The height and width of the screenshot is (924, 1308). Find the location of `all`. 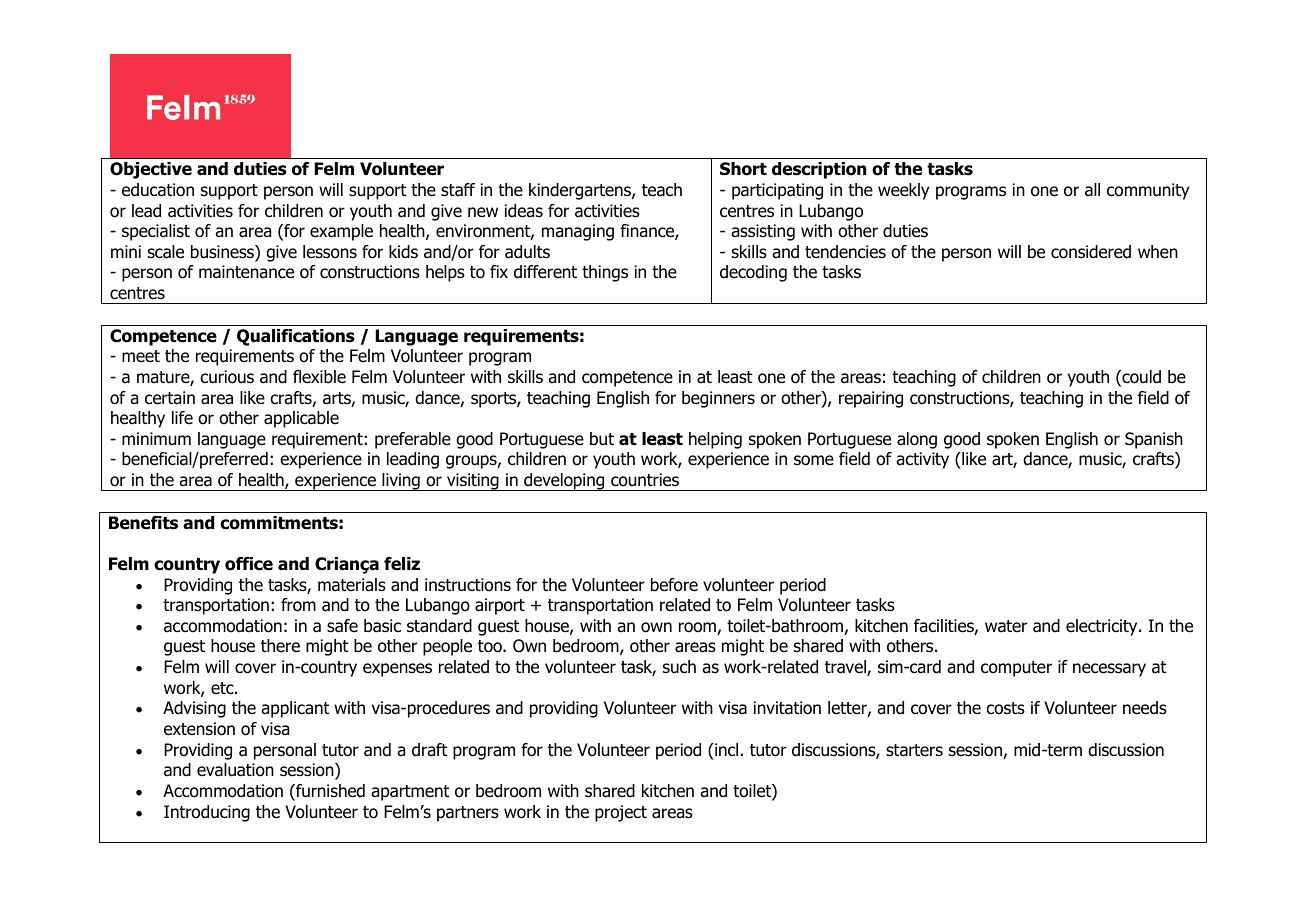

all is located at coordinates (1092, 190).
